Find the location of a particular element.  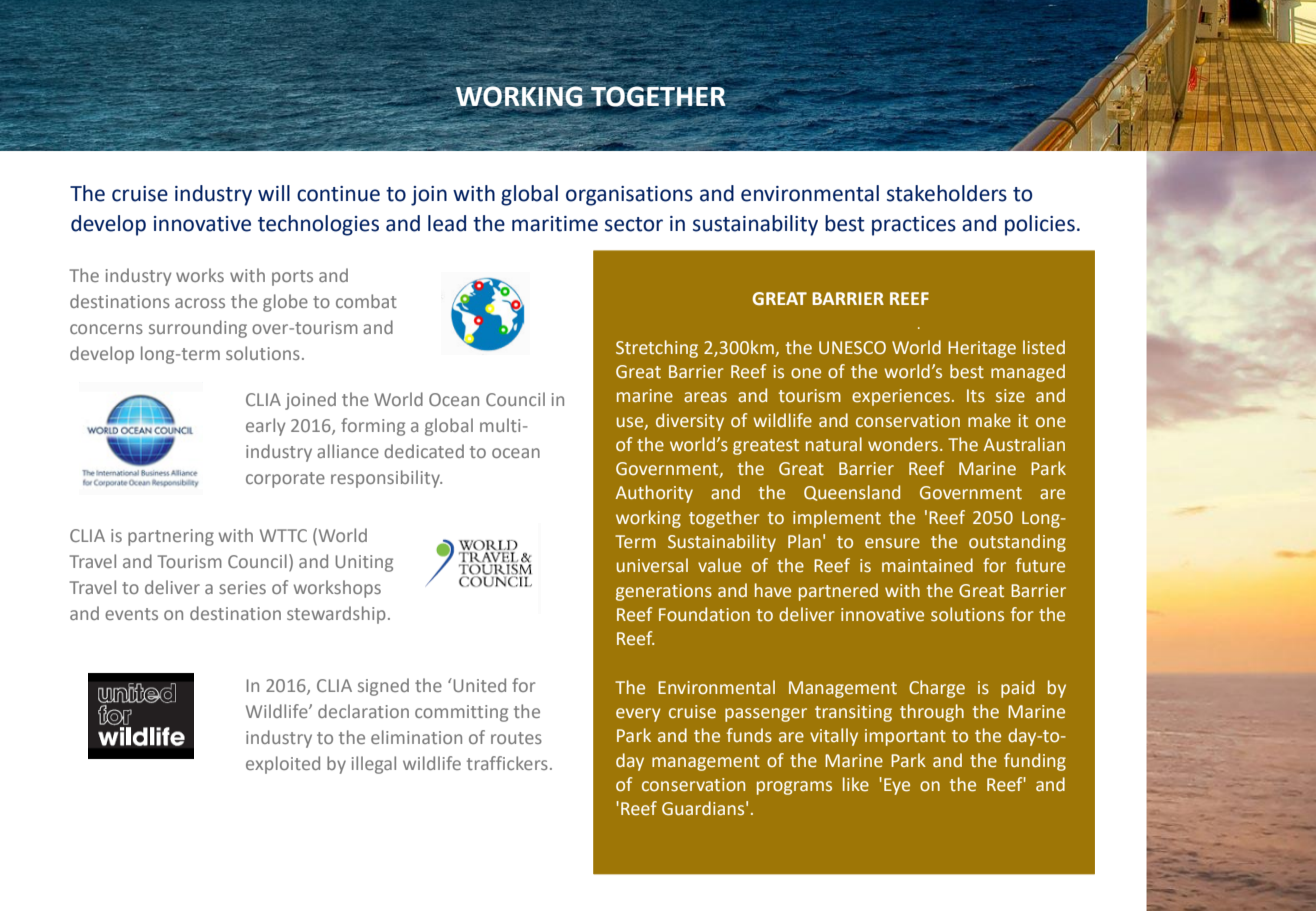

practices is located at coordinates (914, 226).
